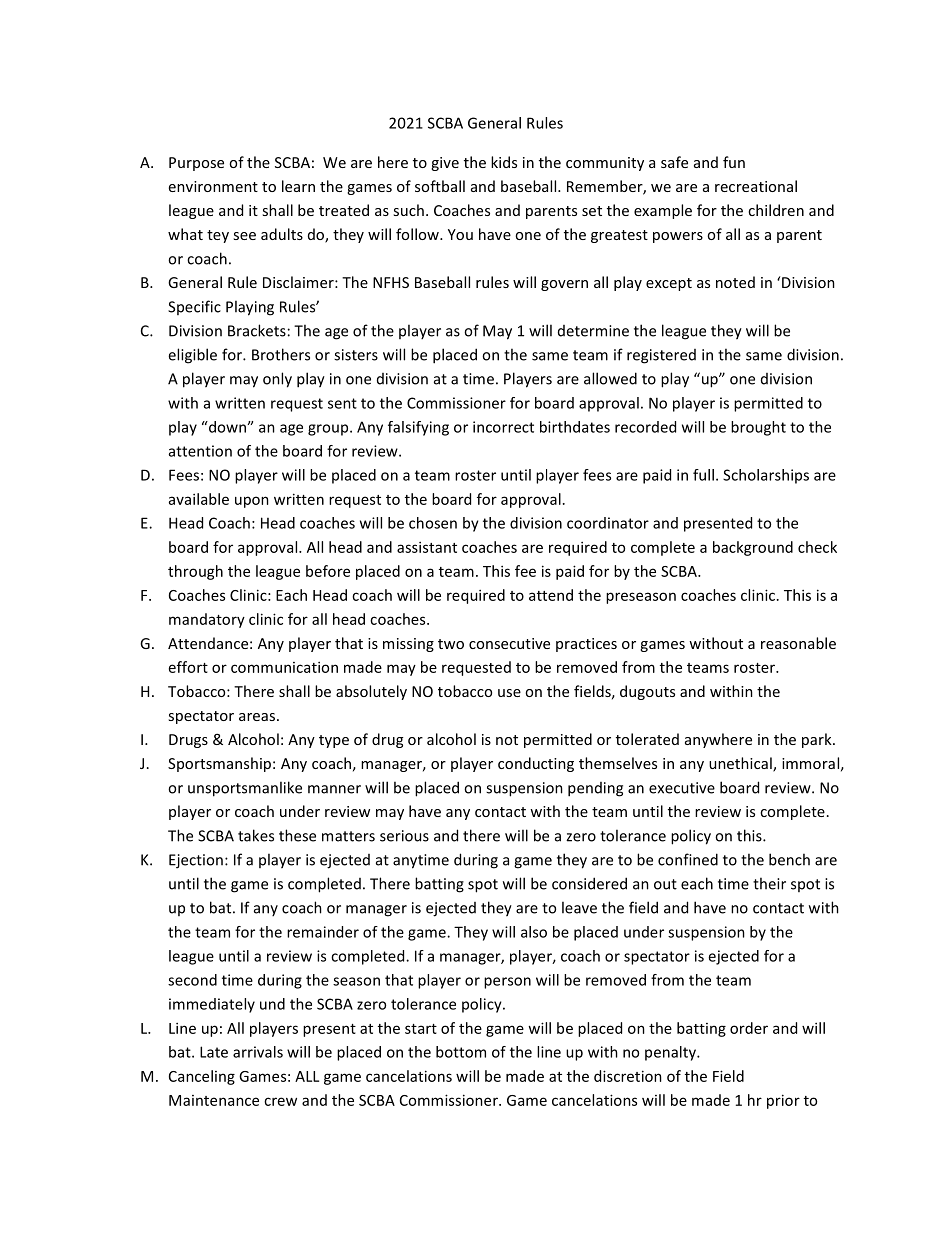  I want to click on incorrect, so click(503, 427).
